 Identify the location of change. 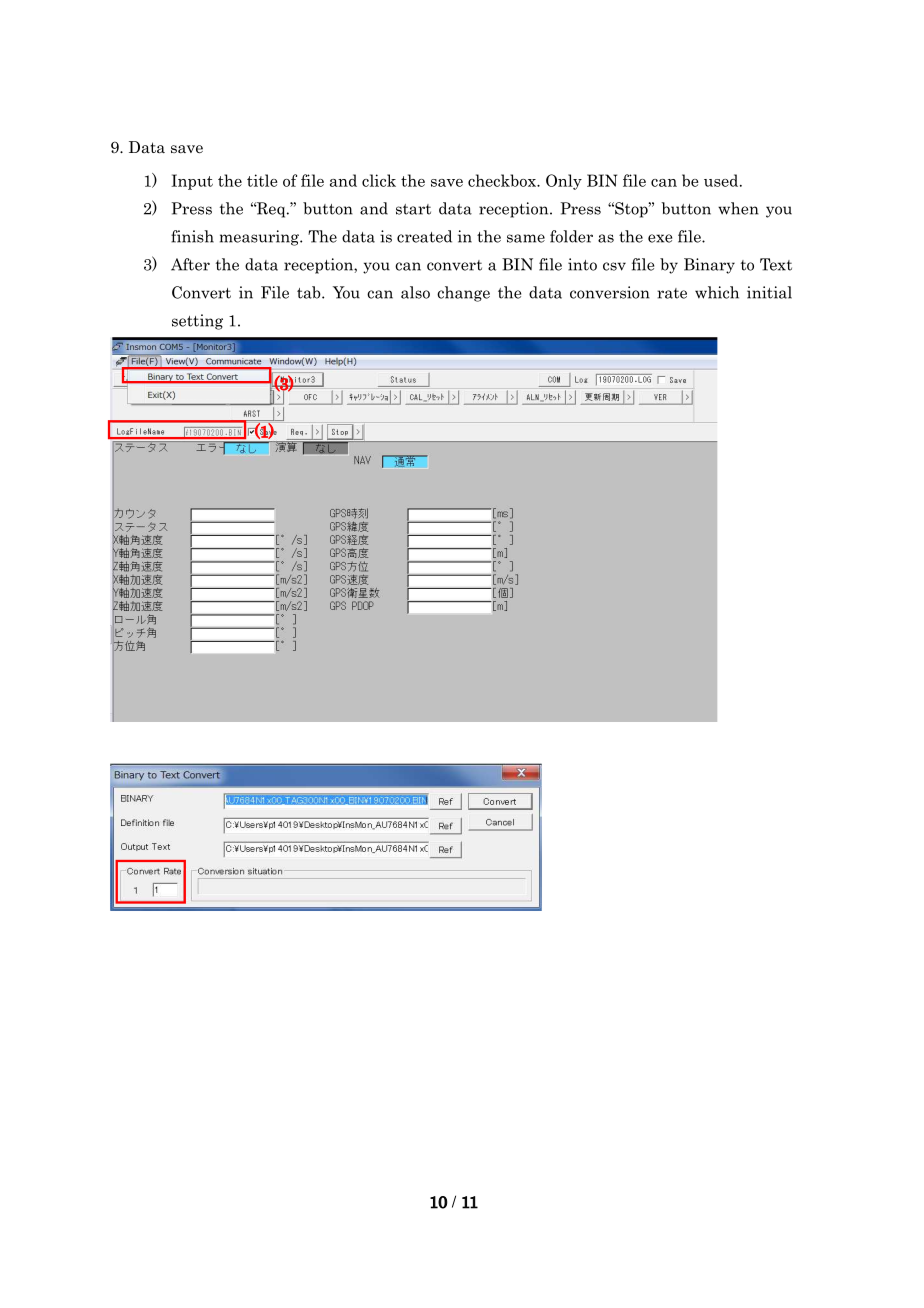
(463, 294).
